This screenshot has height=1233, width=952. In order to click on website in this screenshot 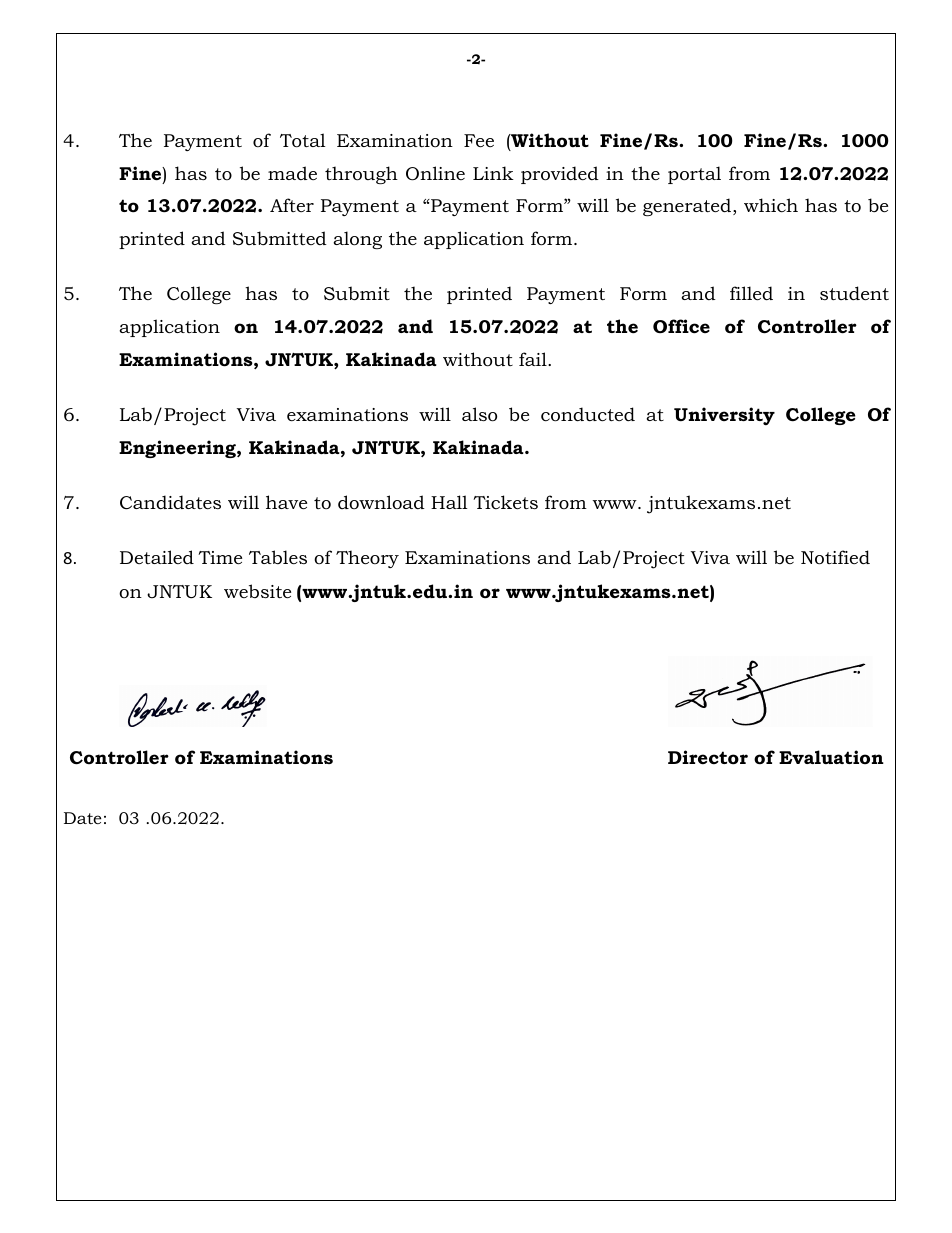, I will do `click(257, 591)`.
